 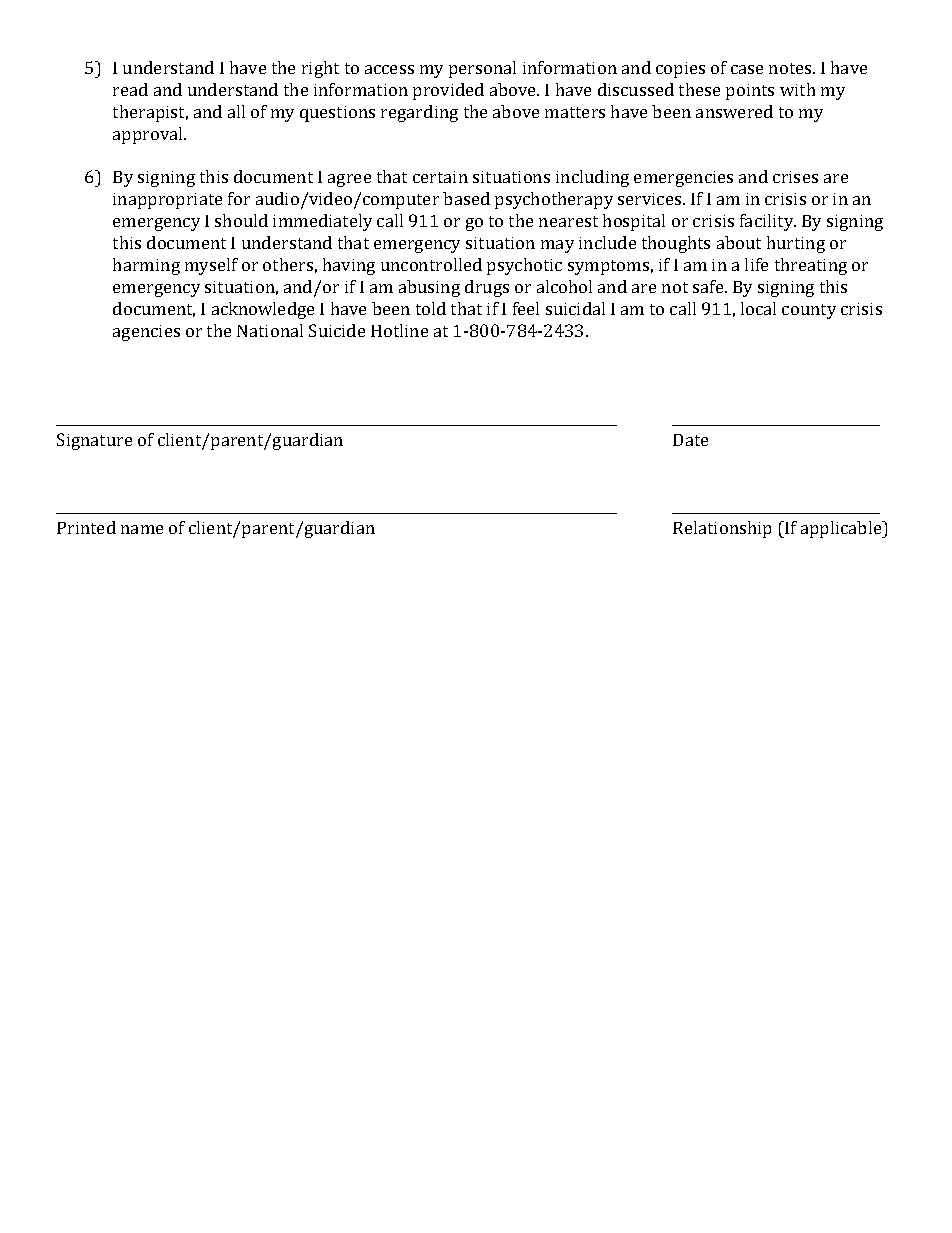 What do you see at coordinates (487, 288) in the screenshot?
I see `drugs` at bounding box center [487, 288].
